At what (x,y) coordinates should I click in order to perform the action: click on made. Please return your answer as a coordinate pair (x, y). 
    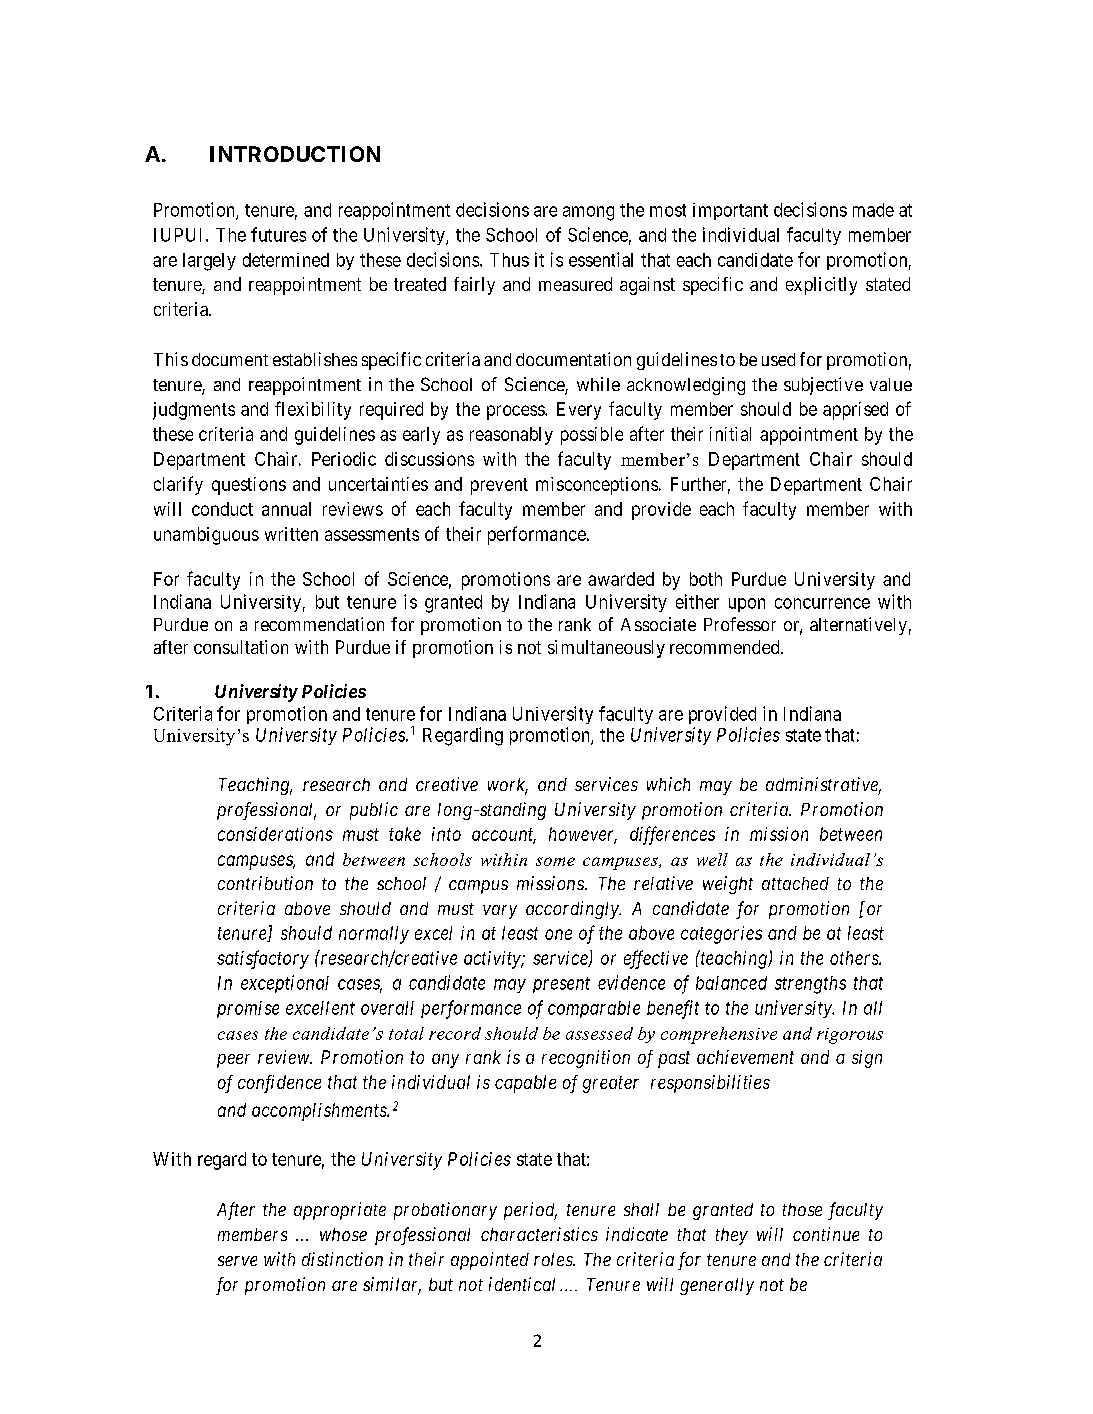
    Looking at the image, I should click on (873, 210).
